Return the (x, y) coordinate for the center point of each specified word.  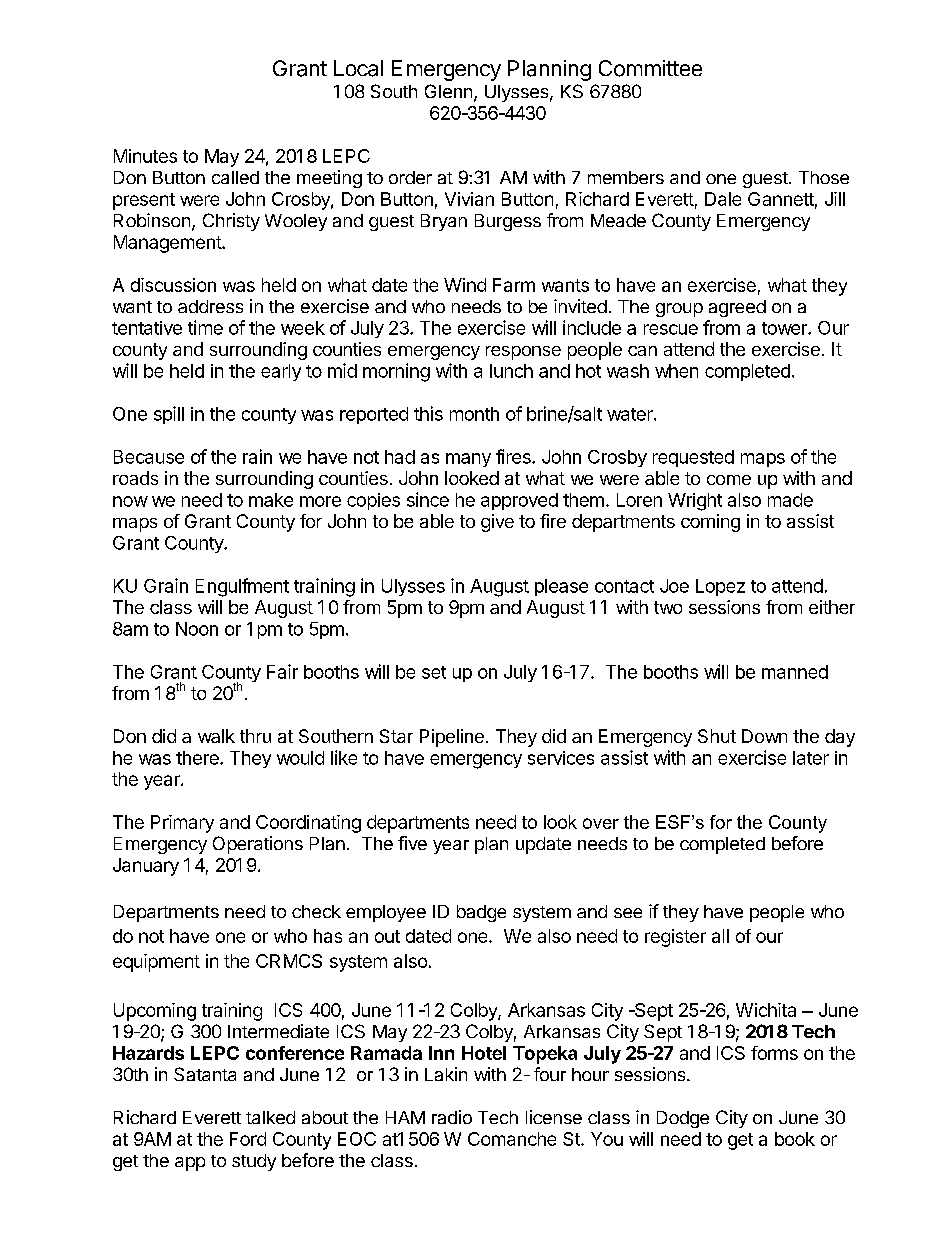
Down (764, 736)
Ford (248, 1139)
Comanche (512, 1139)
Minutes (145, 156)
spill (169, 415)
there (198, 758)
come (729, 480)
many (468, 460)
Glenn (448, 91)
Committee (650, 68)
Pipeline (452, 738)
